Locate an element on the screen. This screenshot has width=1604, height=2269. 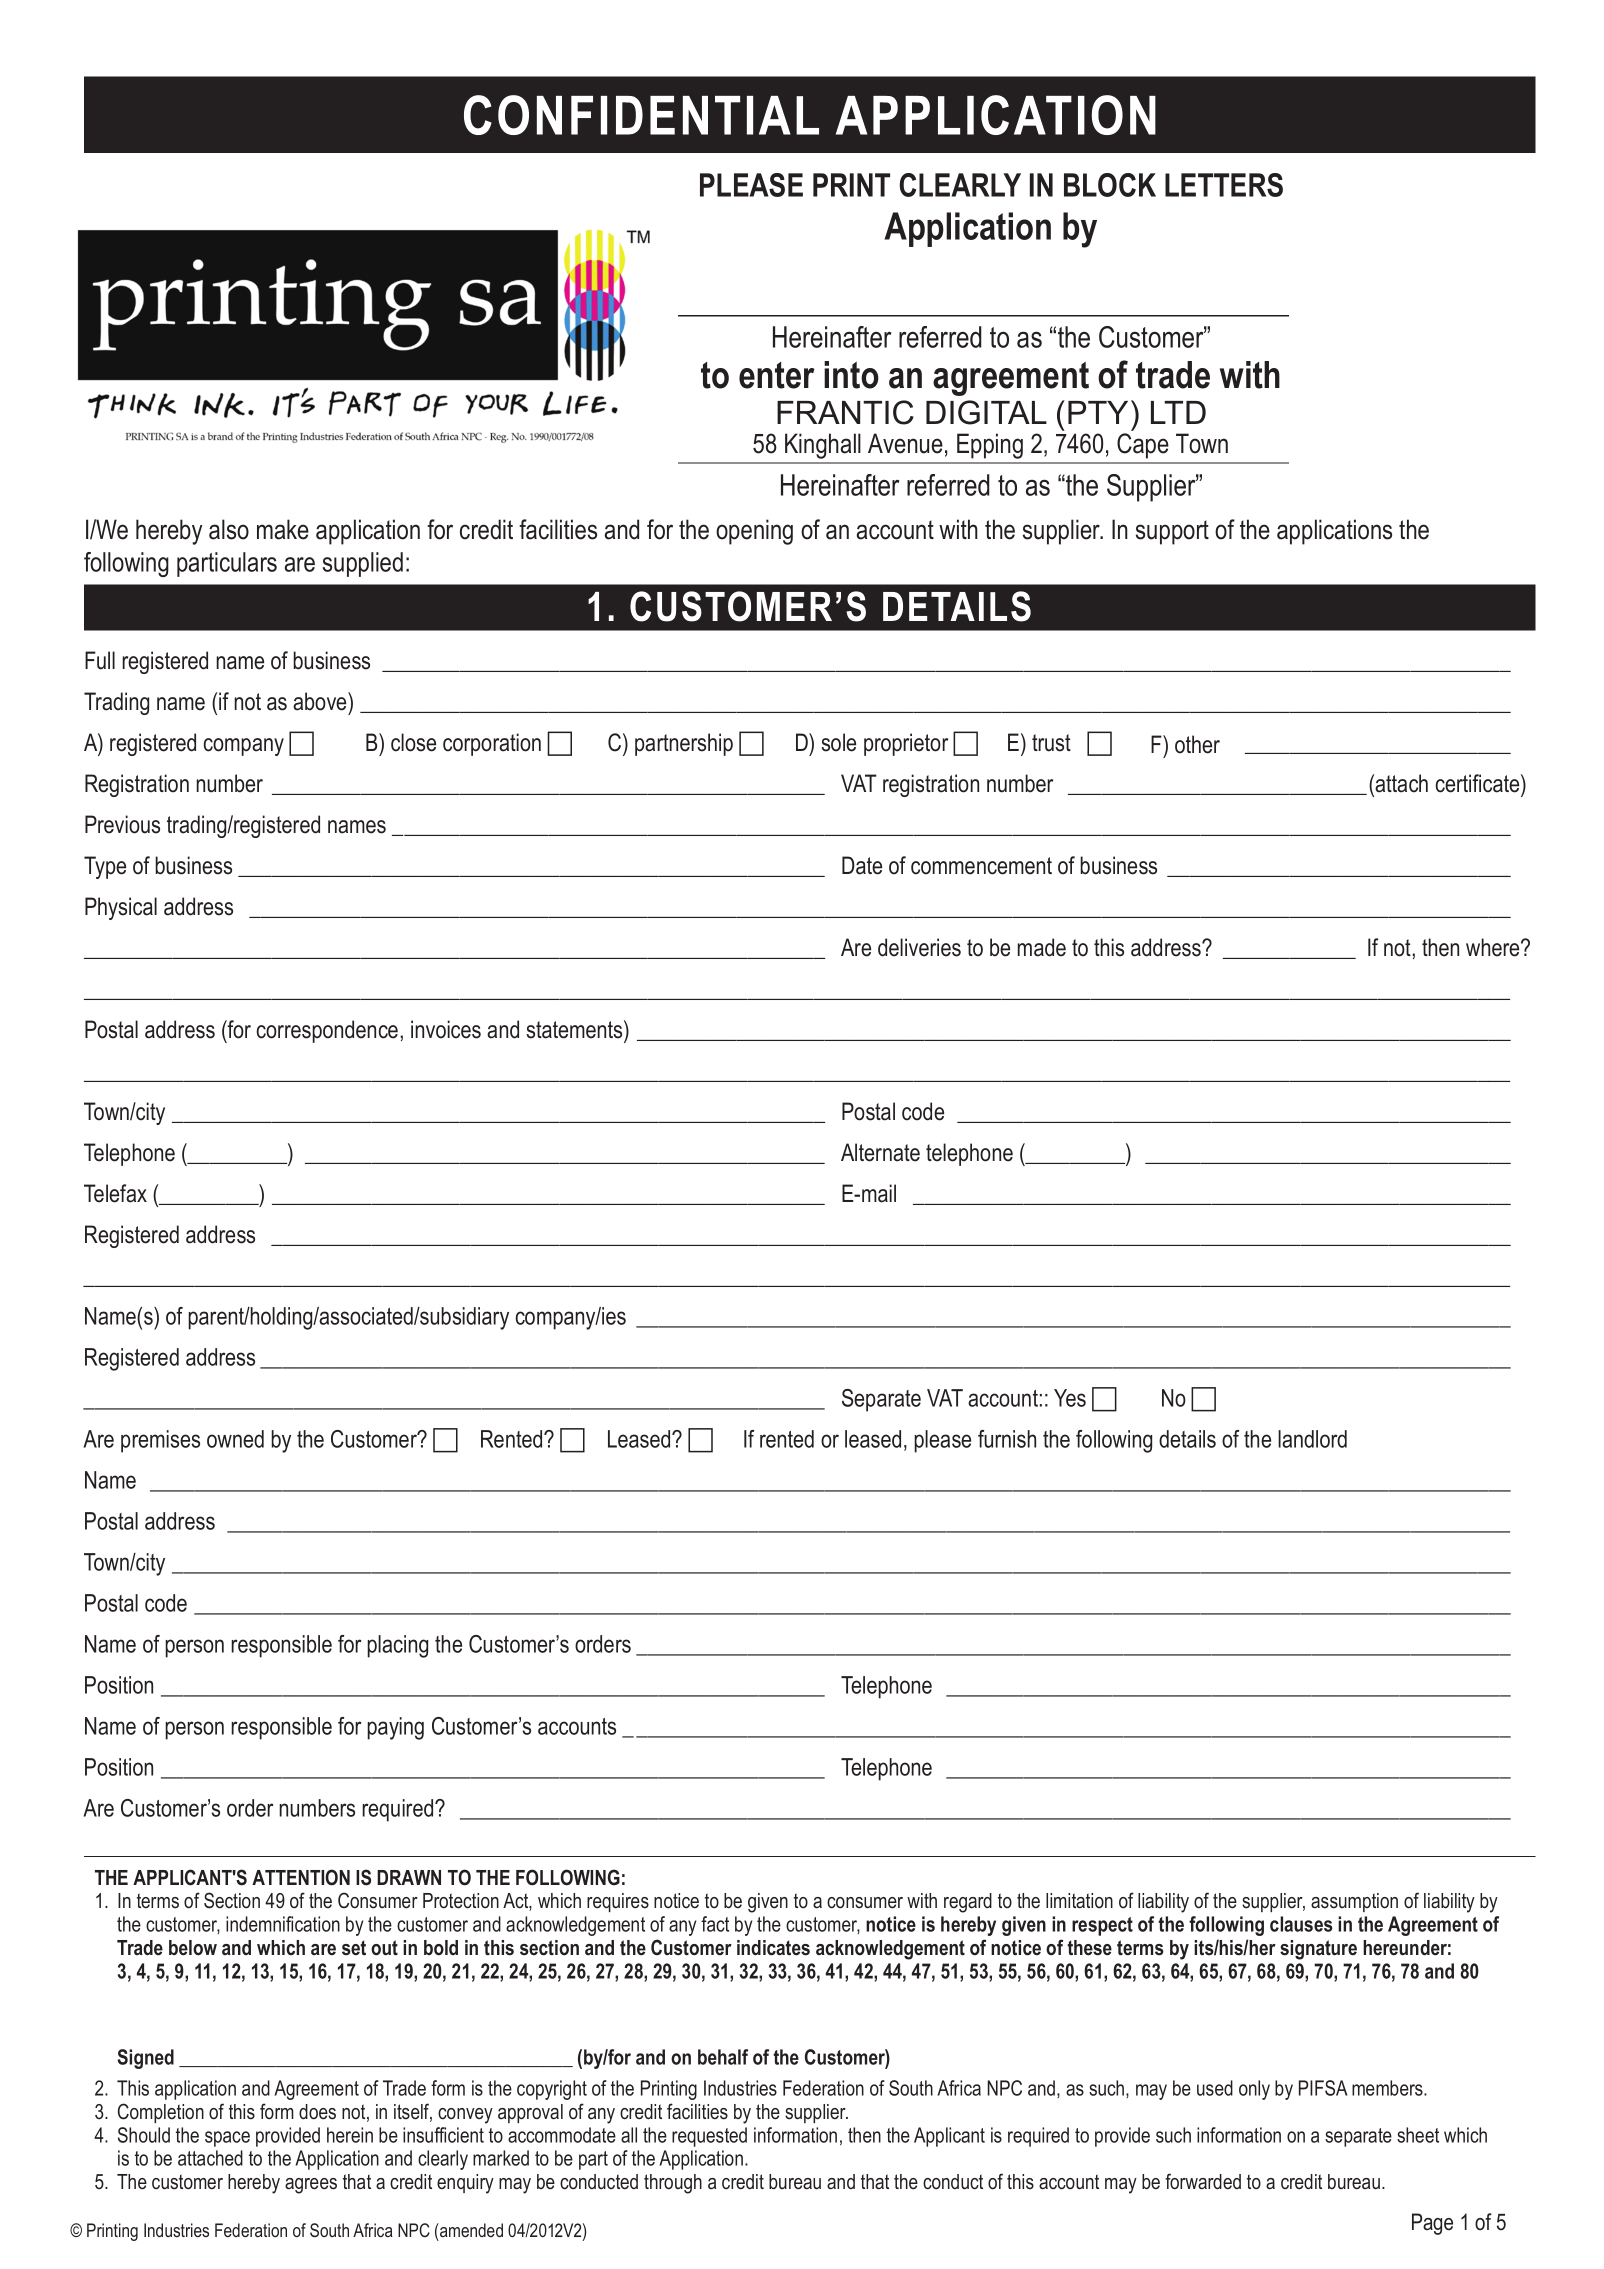
LETTERS is located at coordinates (1224, 185).
